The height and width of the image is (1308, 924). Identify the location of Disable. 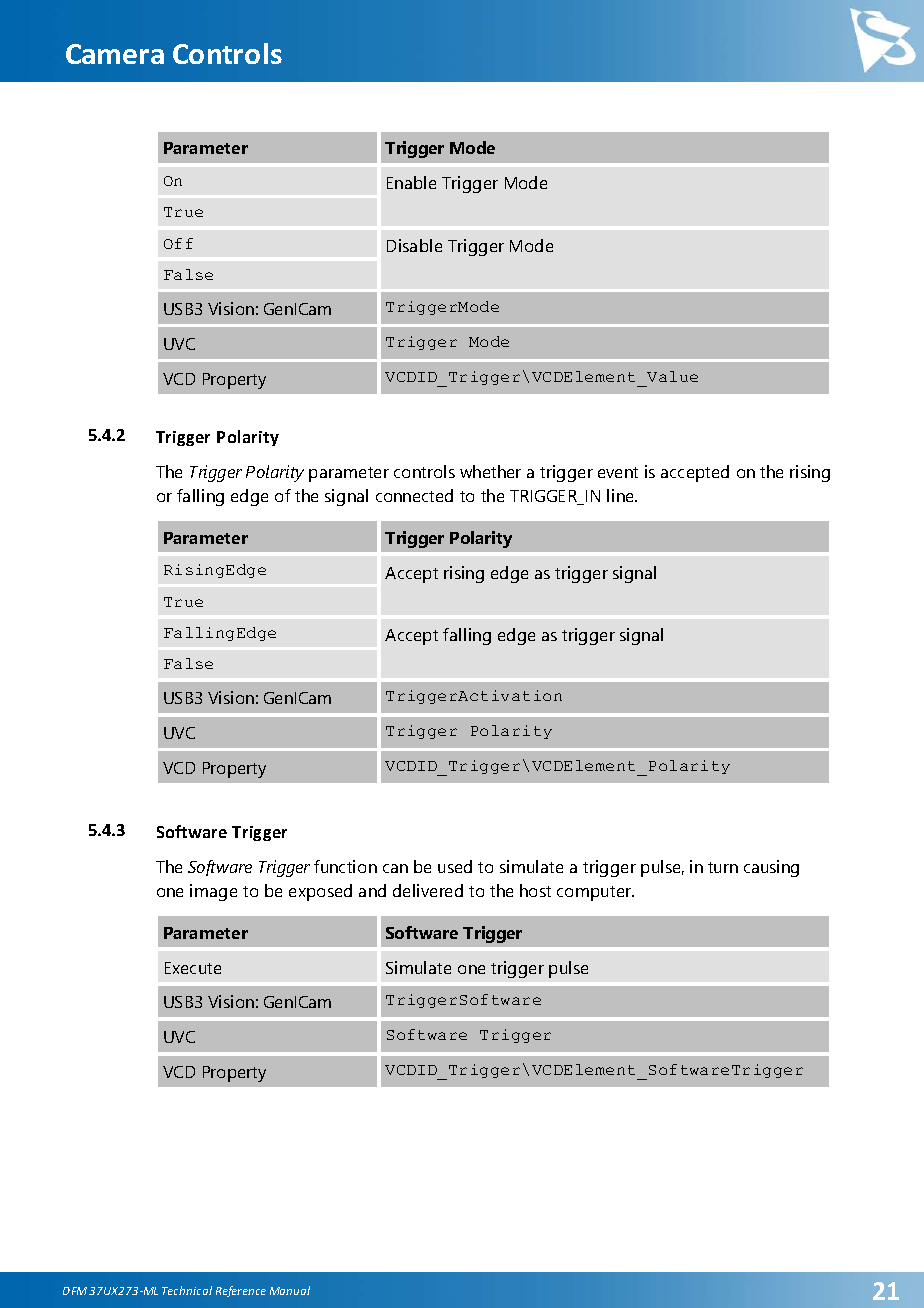
(414, 245).
